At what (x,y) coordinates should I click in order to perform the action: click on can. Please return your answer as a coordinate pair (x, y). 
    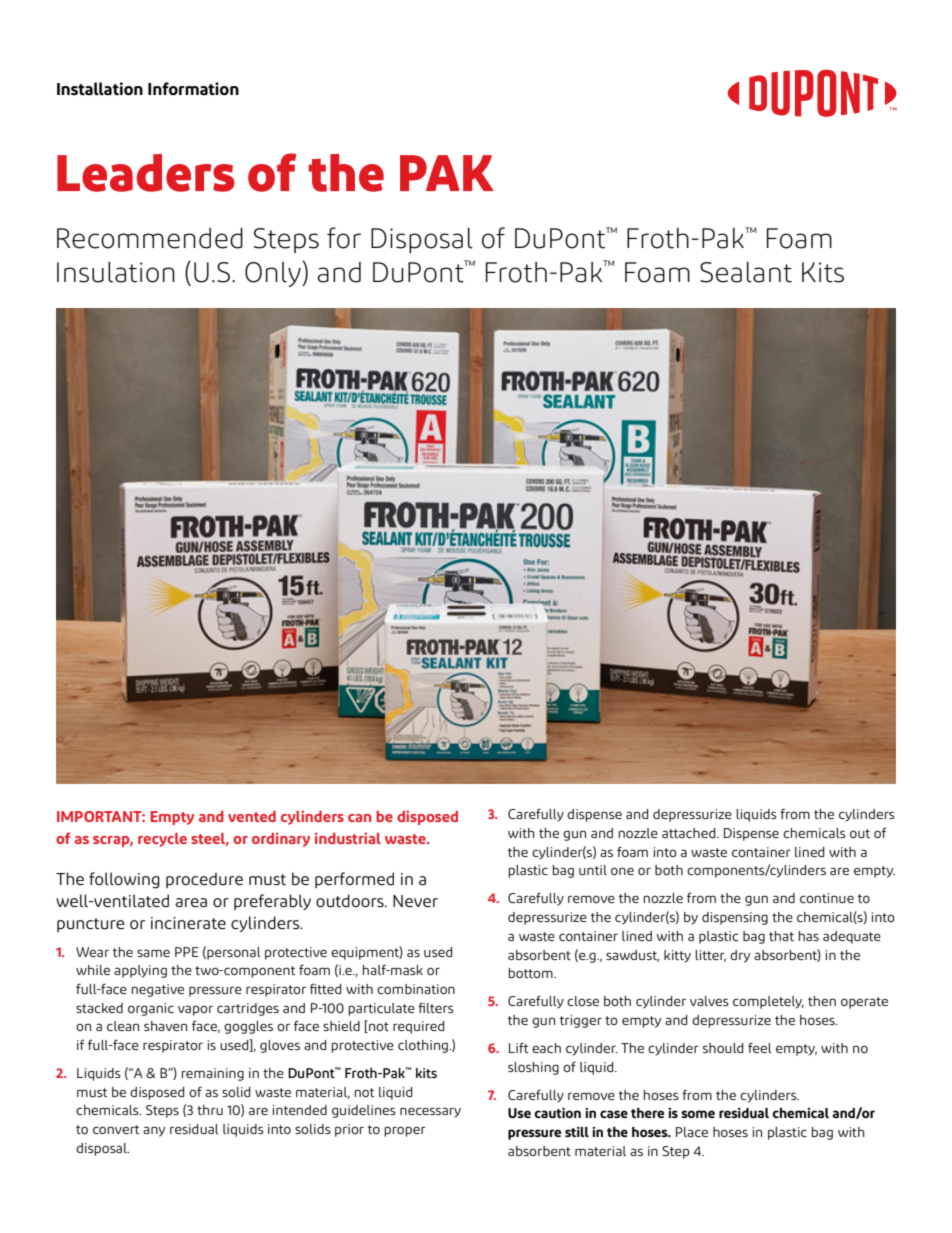
    Looking at the image, I should click on (359, 818).
